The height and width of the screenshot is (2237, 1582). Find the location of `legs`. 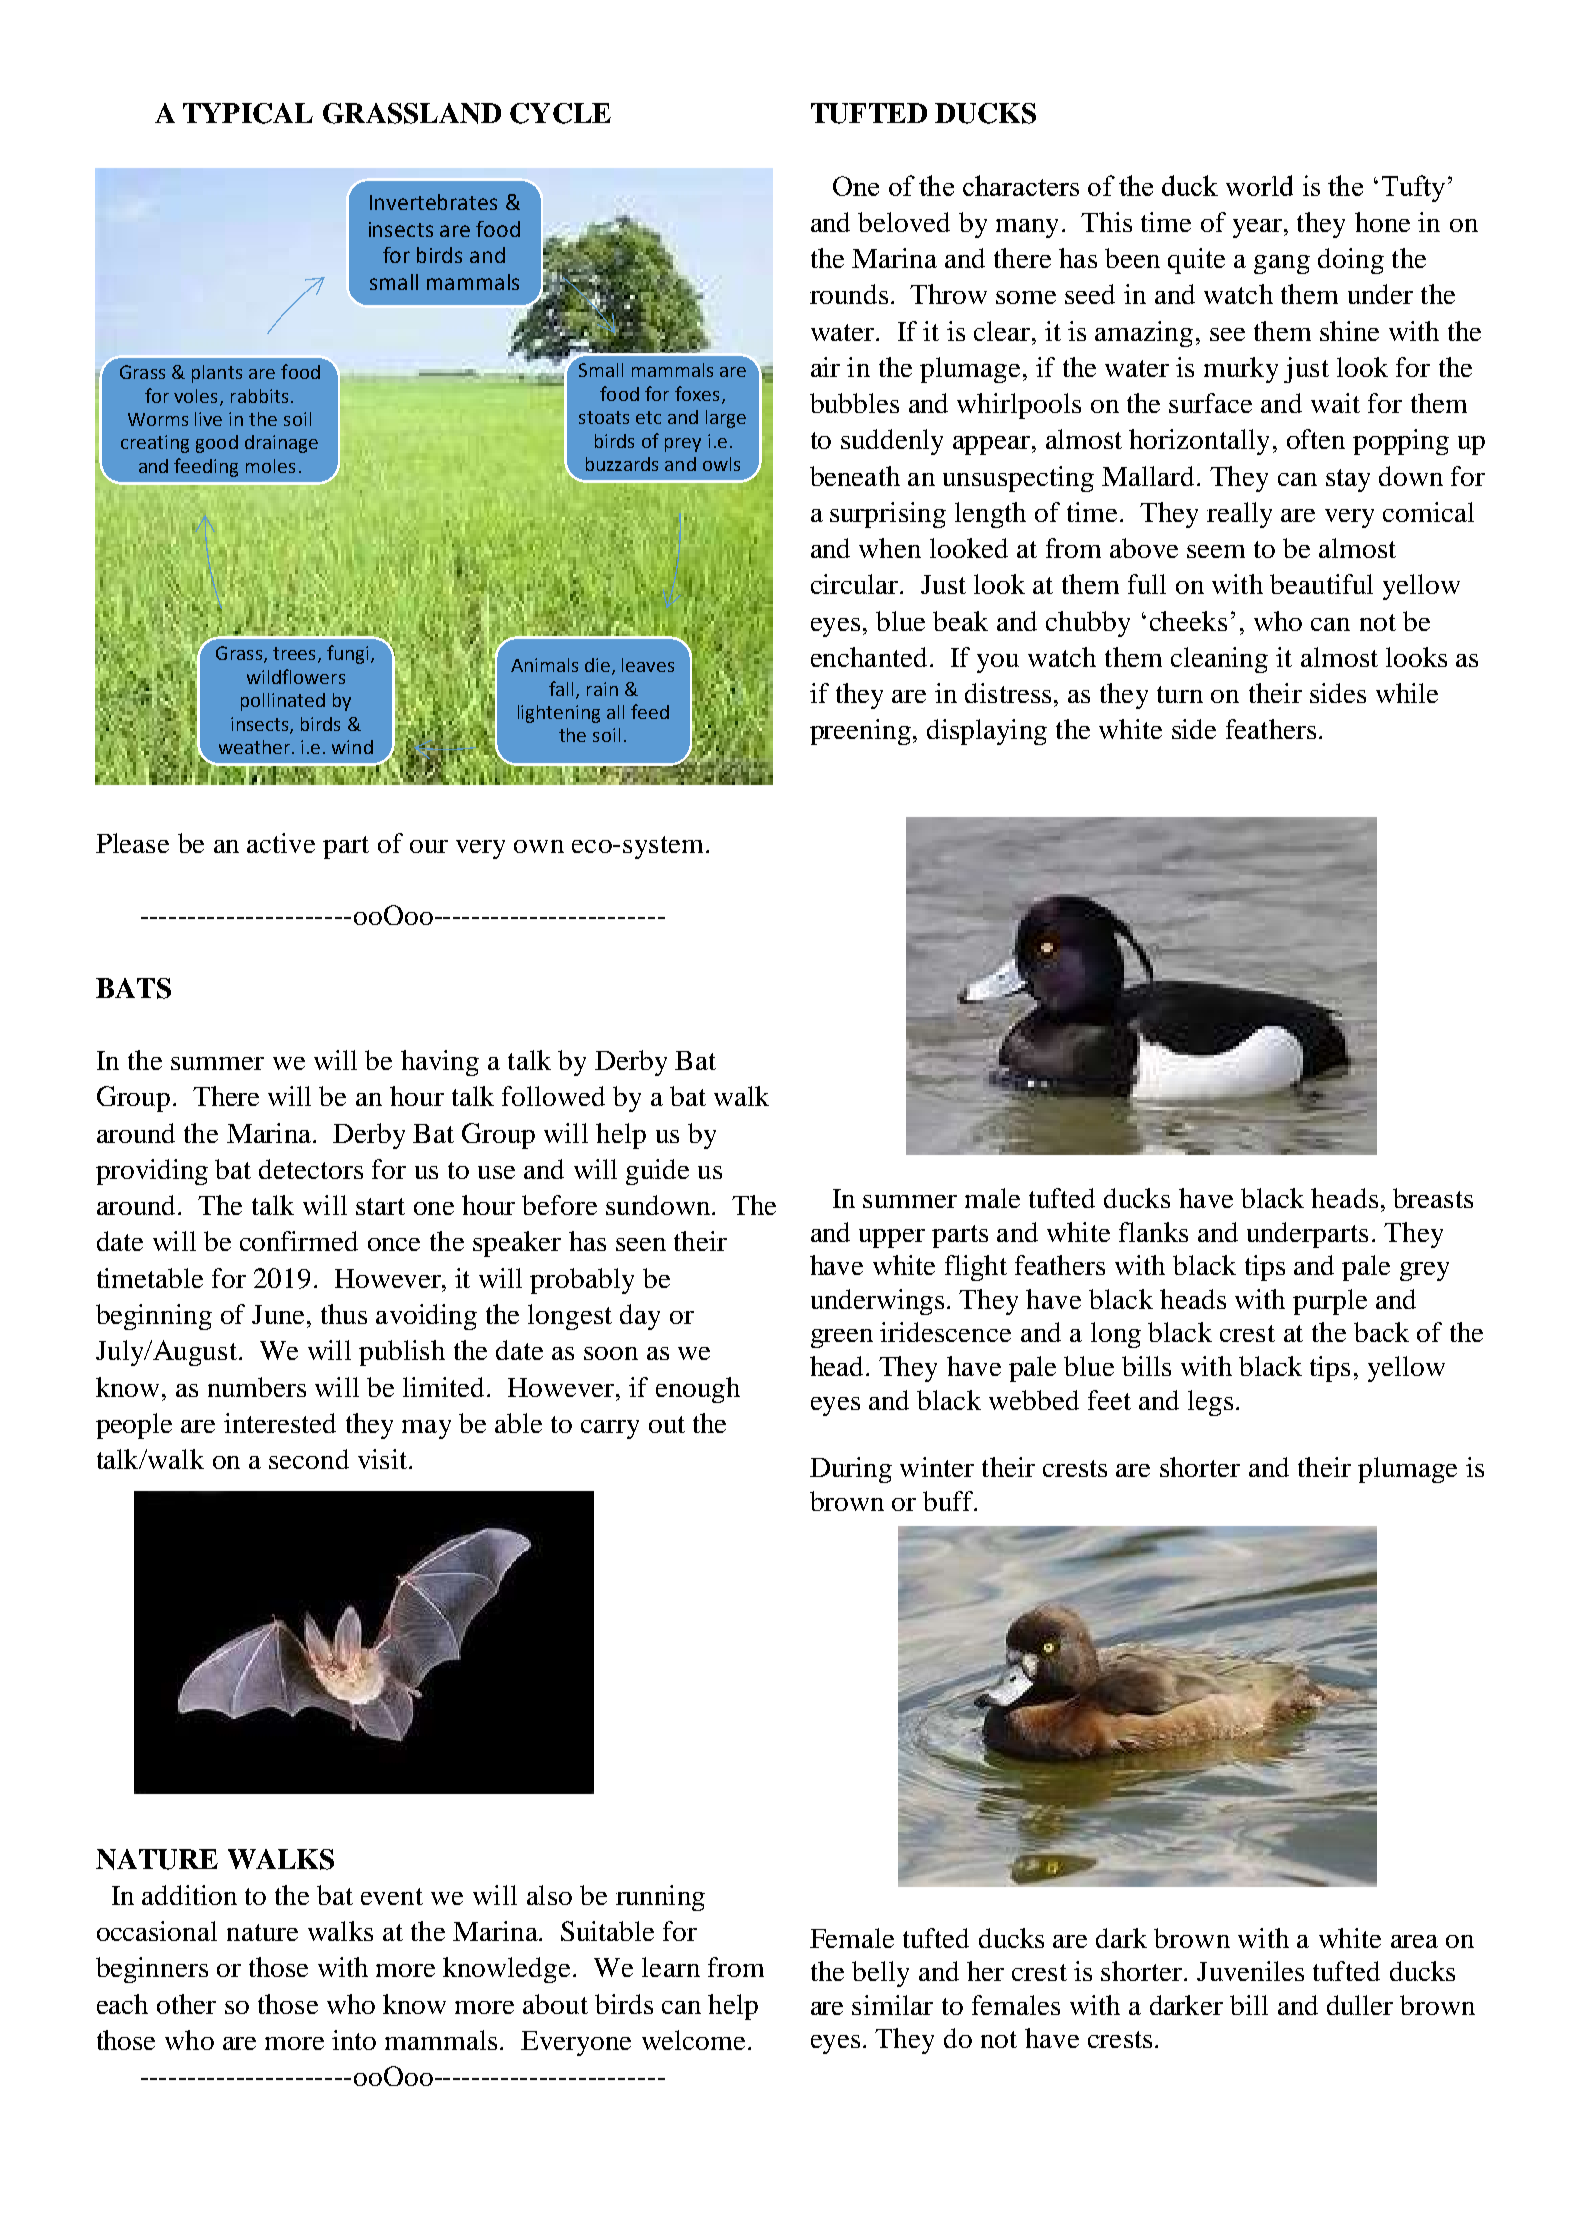

legs is located at coordinates (1210, 1403).
